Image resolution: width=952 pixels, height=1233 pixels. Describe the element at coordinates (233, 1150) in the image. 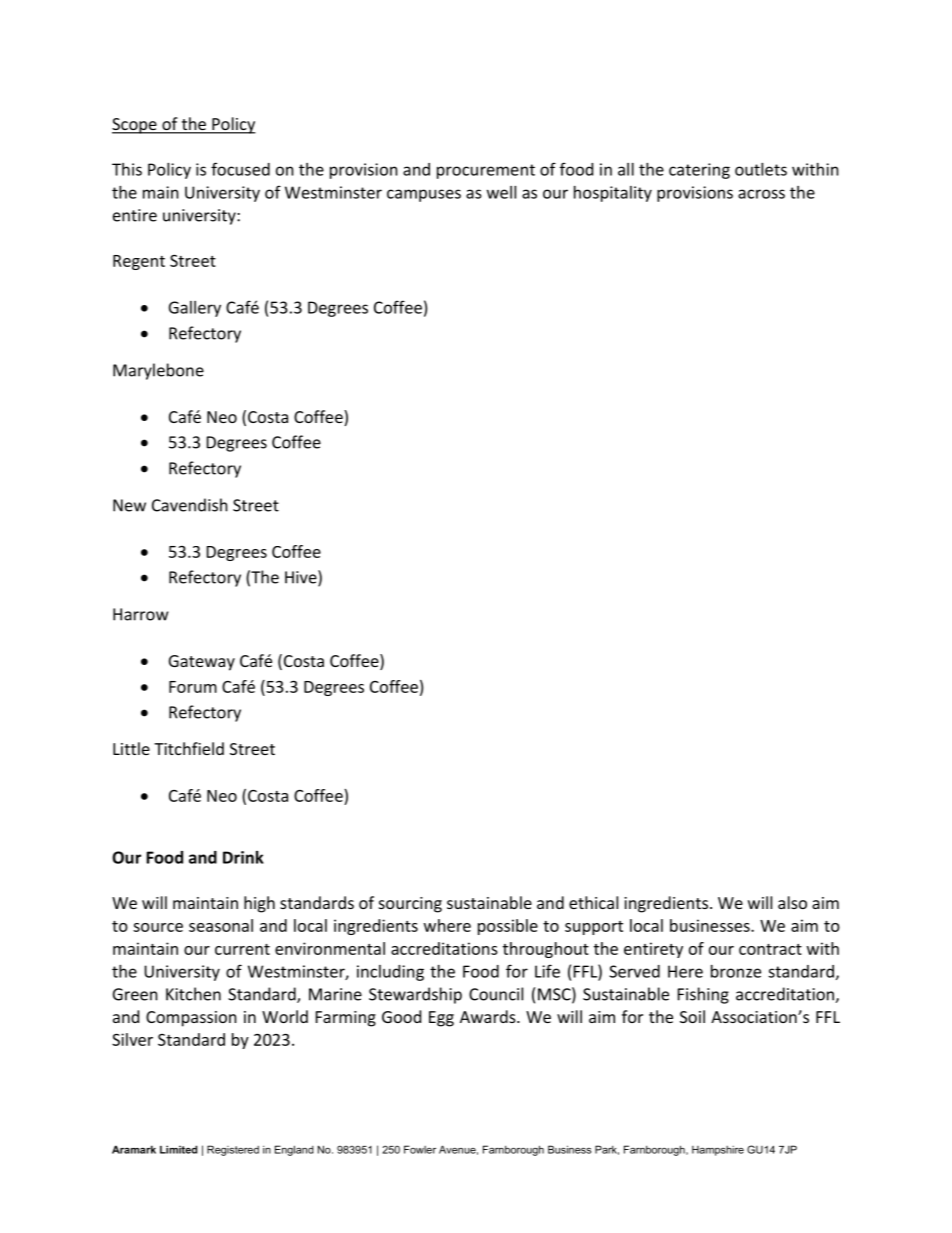

I see `Registered` at that location.
